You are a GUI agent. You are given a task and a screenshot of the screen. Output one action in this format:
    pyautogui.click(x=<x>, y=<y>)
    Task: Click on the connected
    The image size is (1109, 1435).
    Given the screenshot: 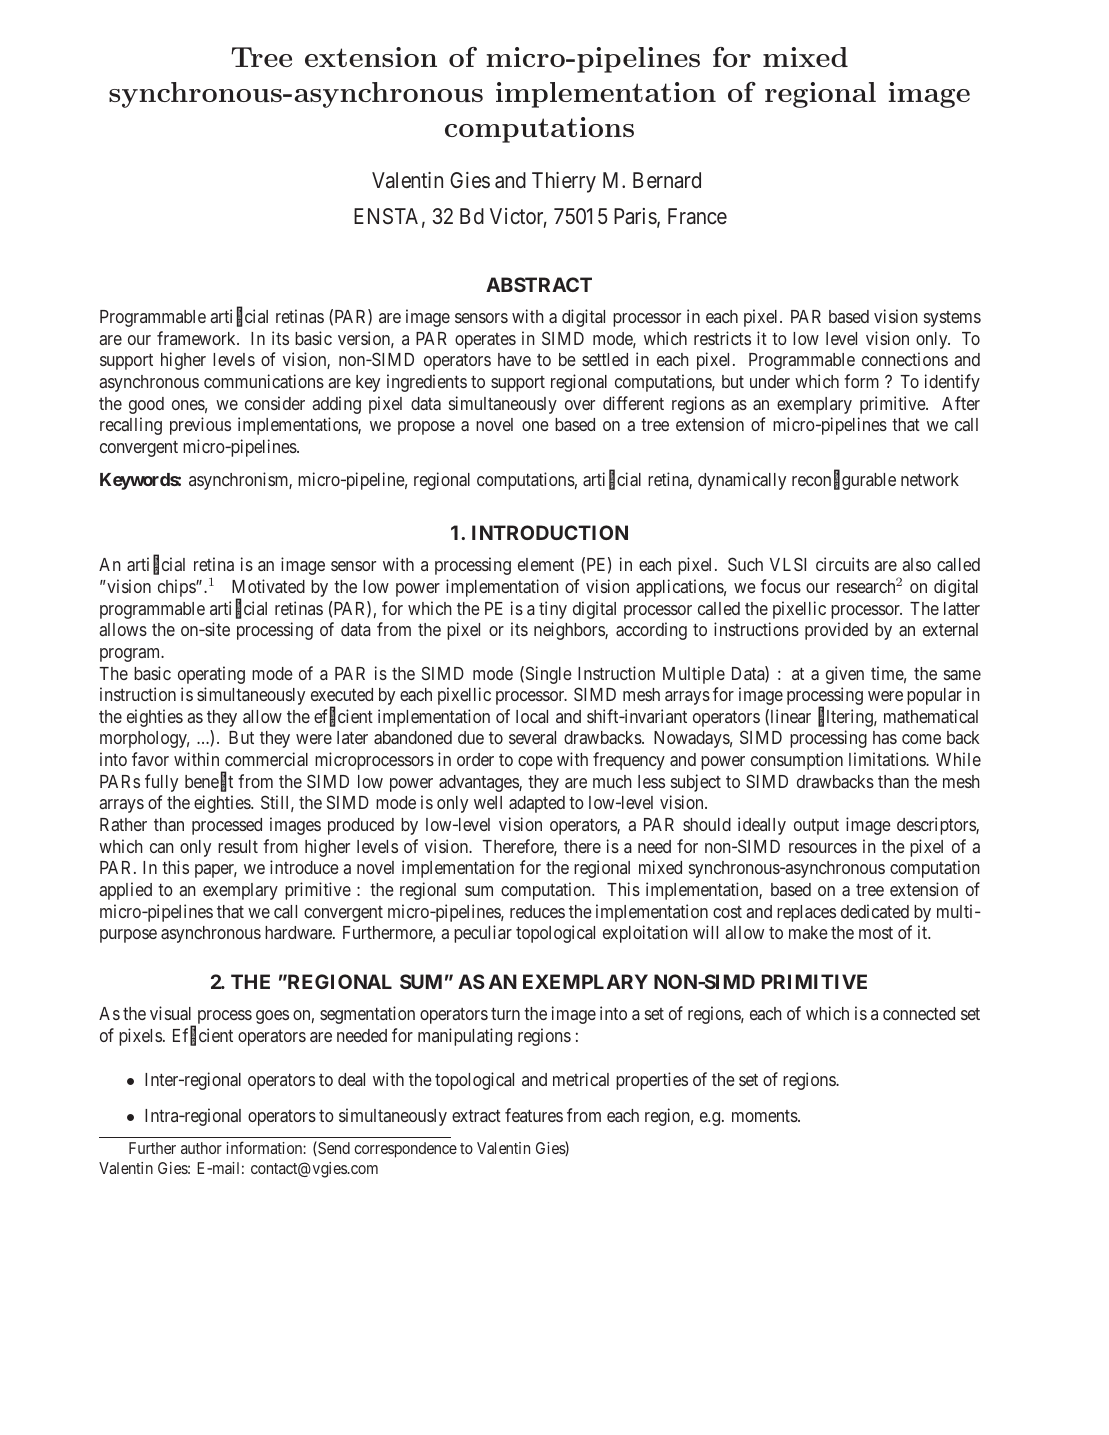 What is the action you would take?
    pyautogui.click(x=919, y=1013)
